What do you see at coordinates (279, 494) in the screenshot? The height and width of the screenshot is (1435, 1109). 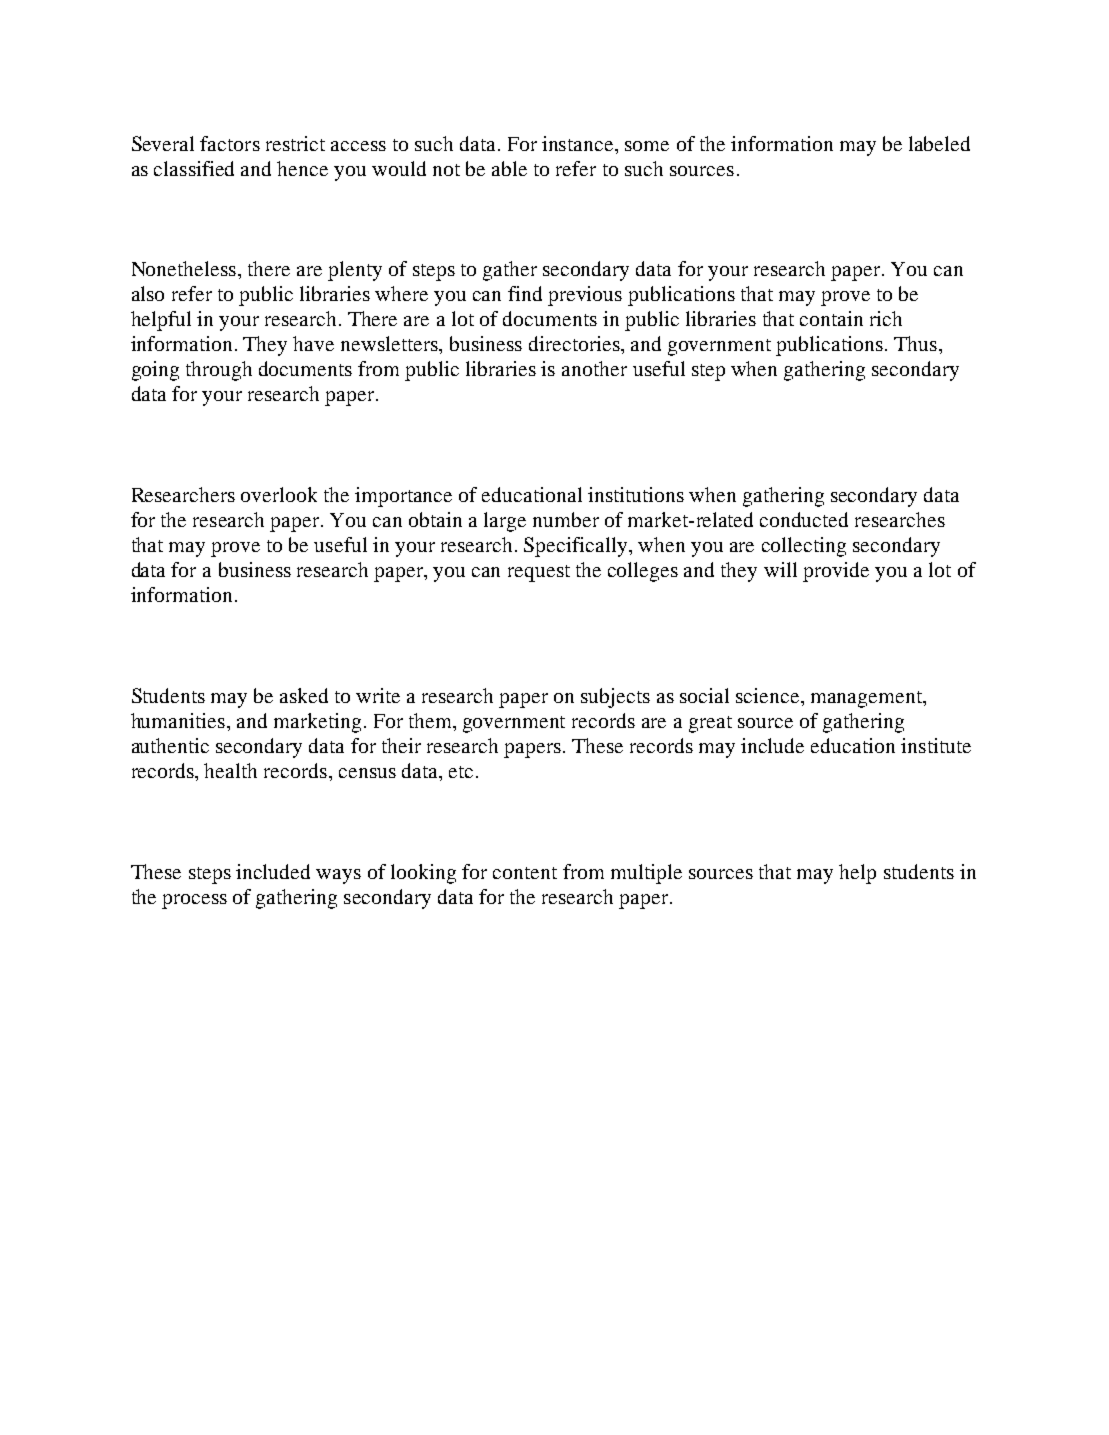 I see `overlook` at bounding box center [279, 494].
